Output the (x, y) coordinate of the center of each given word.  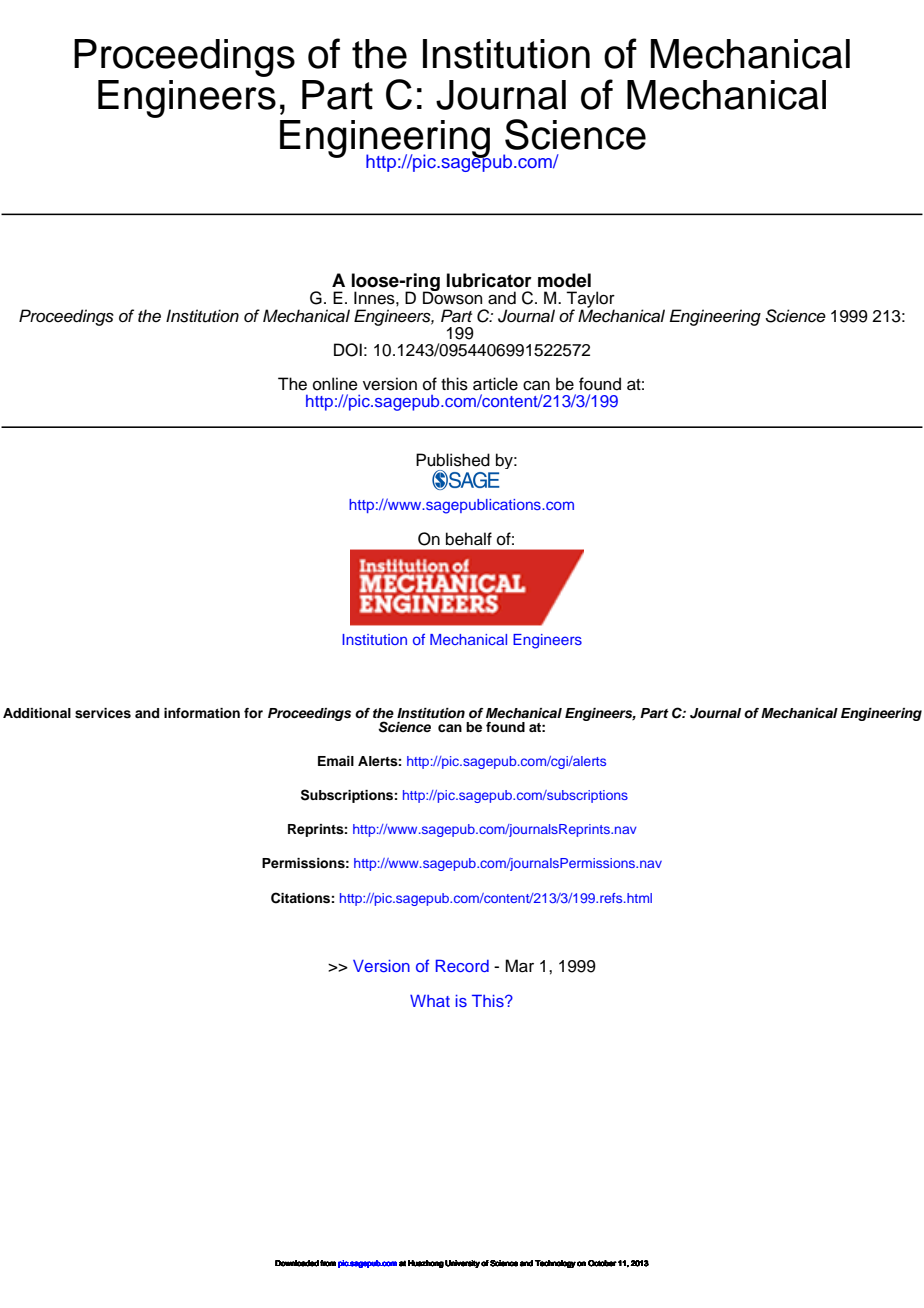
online (335, 384)
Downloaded (297, 1263)
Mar (519, 966)
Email (336, 761)
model (564, 280)
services (103, 713)
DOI (348, 350)
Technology (555, 1264)
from (328, 1263)
